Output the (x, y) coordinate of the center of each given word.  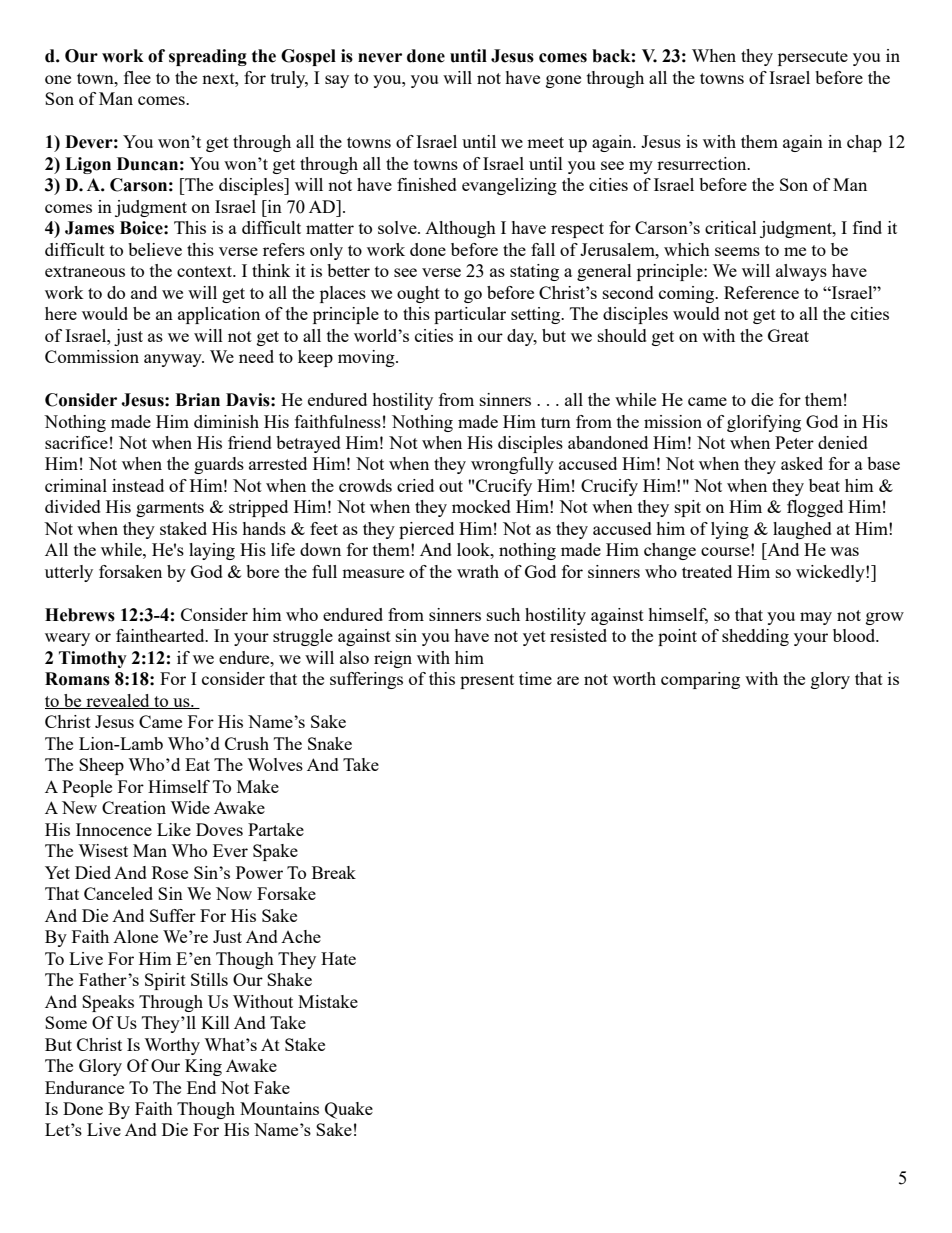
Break (334, 872)
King (203, 1067)
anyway (174, 360)
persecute (813, 58)
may (816, 618)
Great (788, 335)
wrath (478, 571)
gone (563, 81)
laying (212, 551)
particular (470, 315)
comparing (700, 680)
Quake (349, 1110)
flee (137, 77)
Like (174, 829)
